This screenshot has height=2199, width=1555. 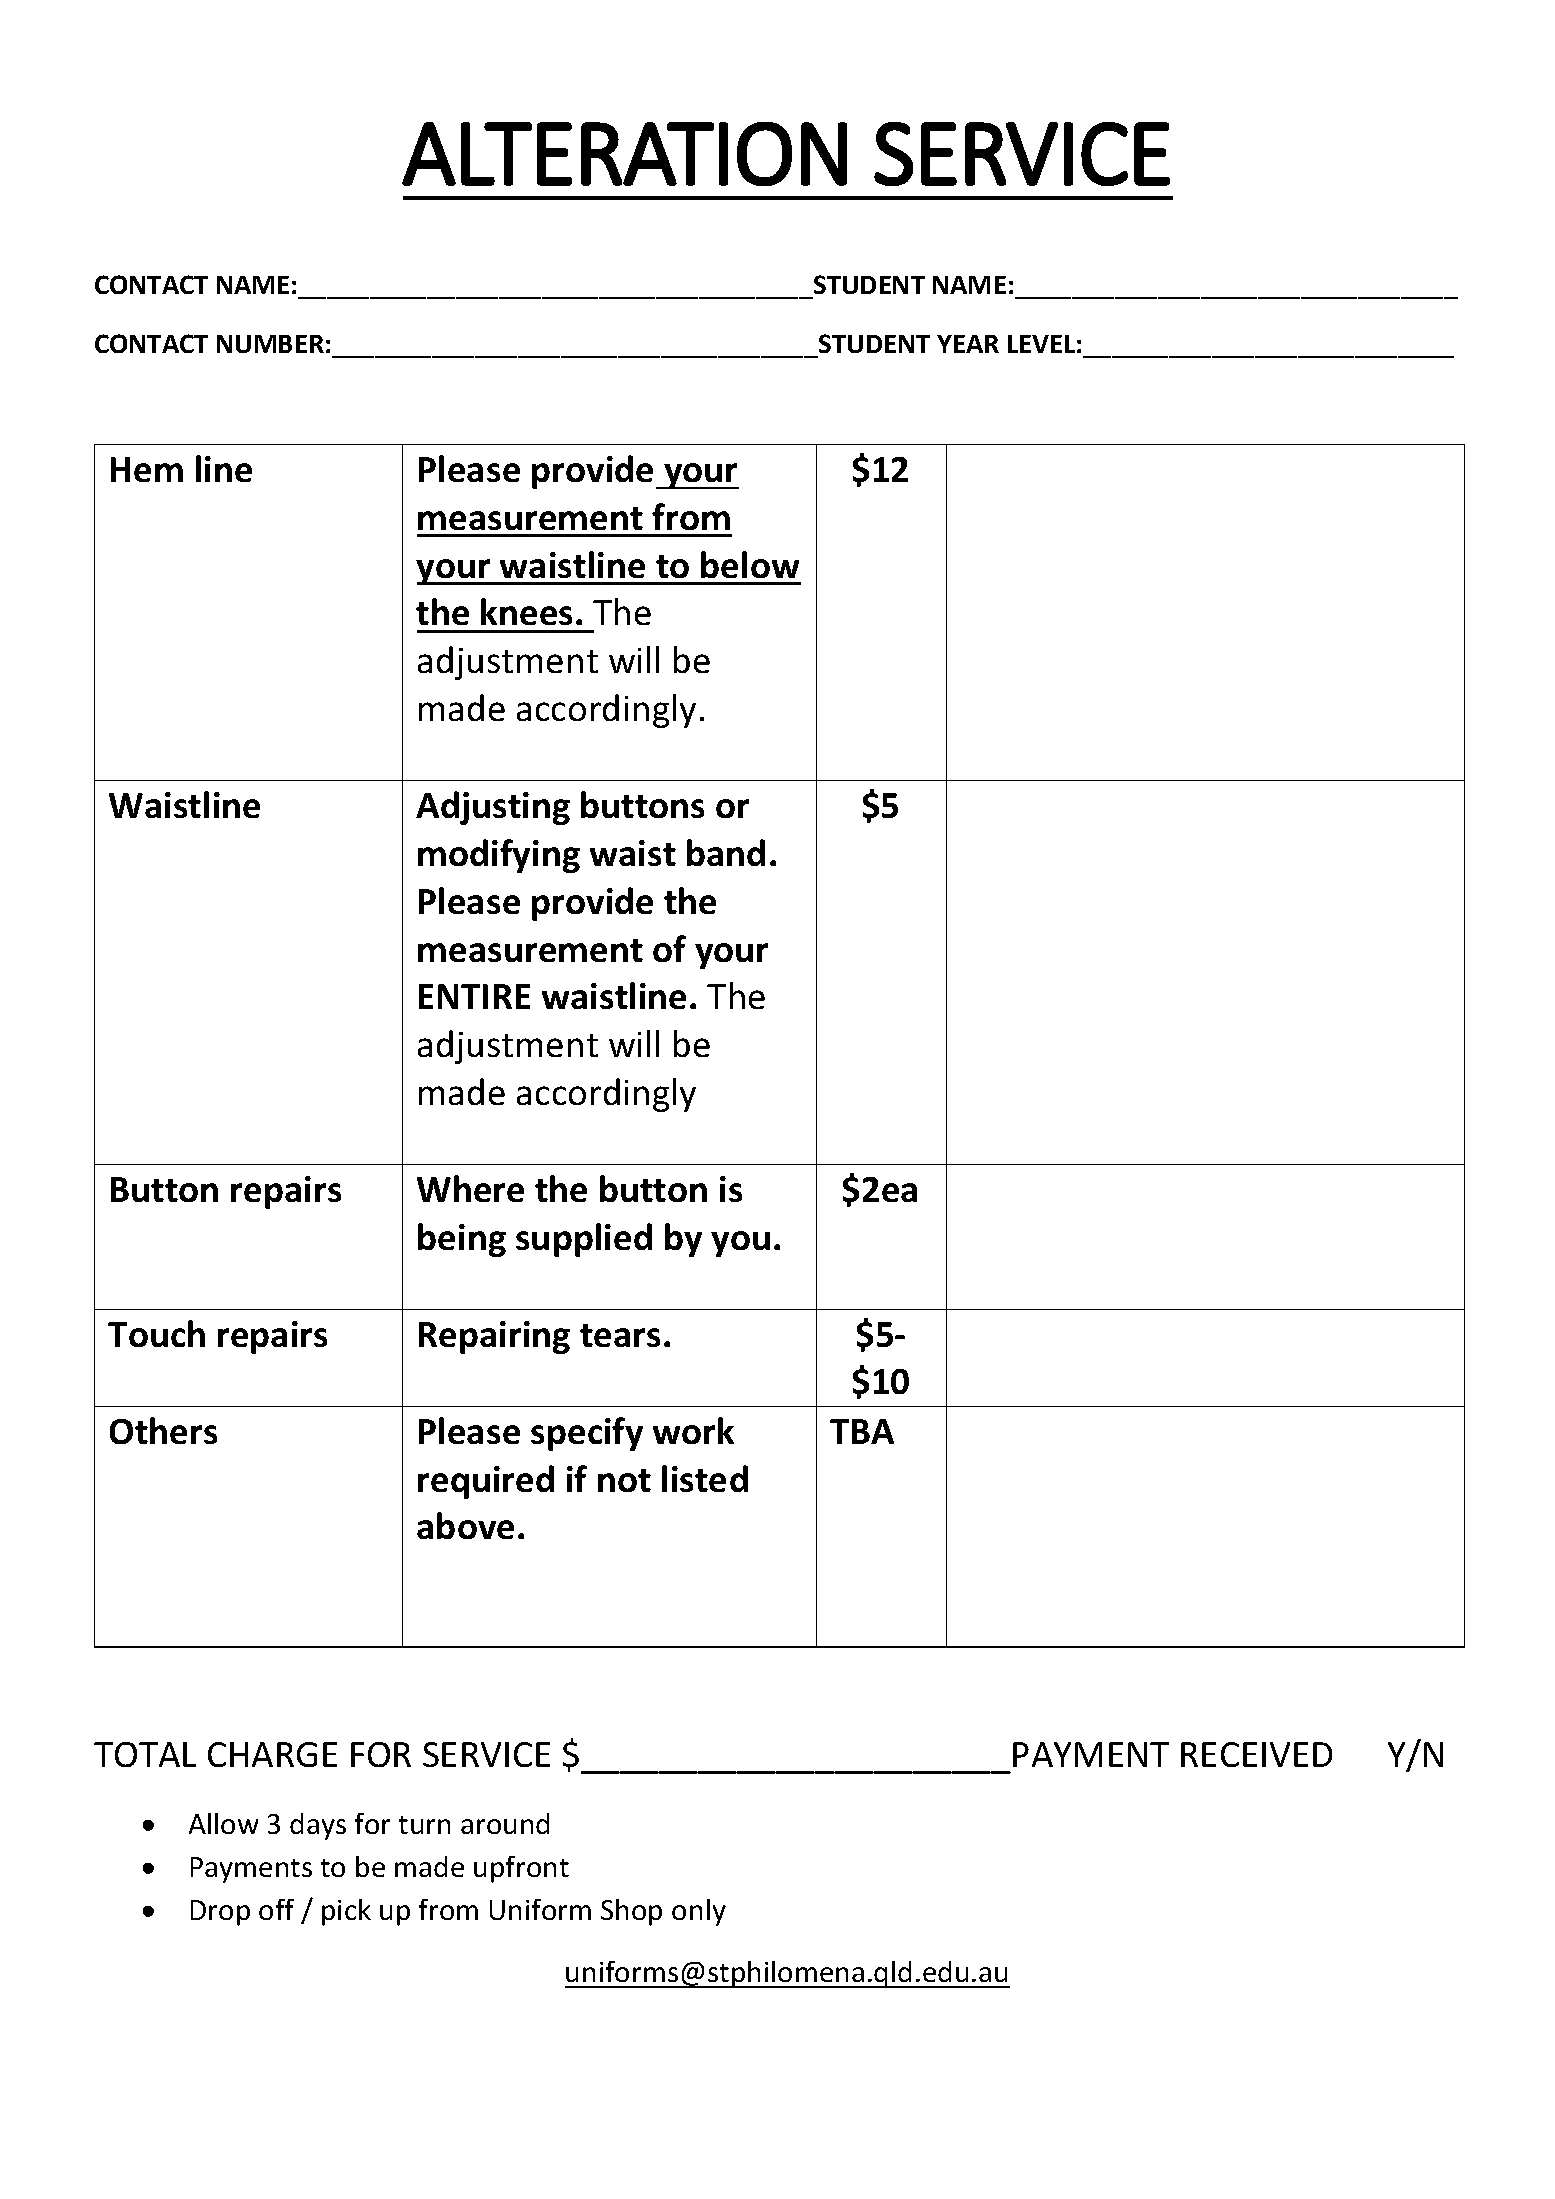 What do you see at coordinates (318, 1826) in the screenshot?
I see `days` at bounding box center [318, 1826].
